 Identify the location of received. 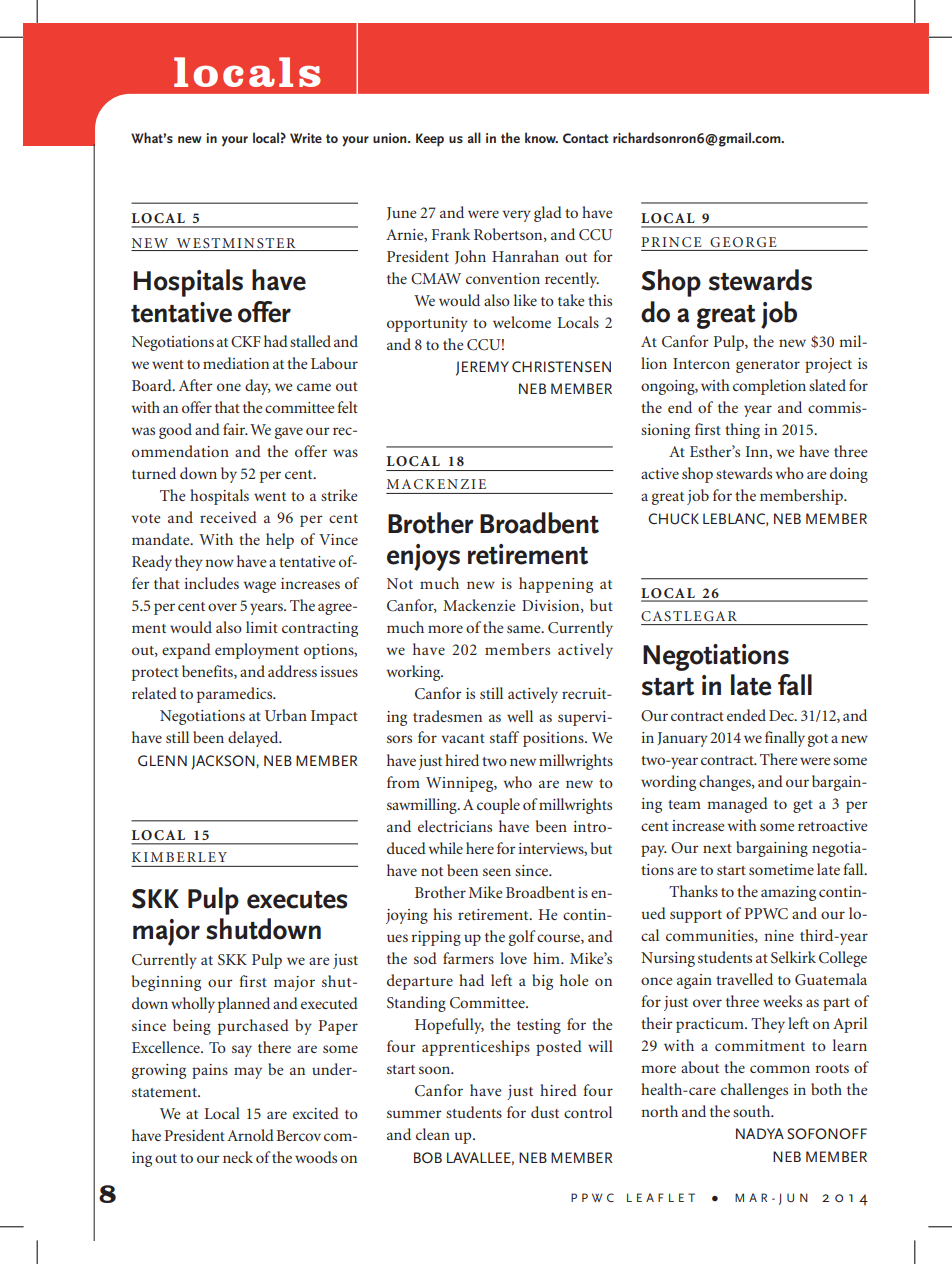
(228, 517).
